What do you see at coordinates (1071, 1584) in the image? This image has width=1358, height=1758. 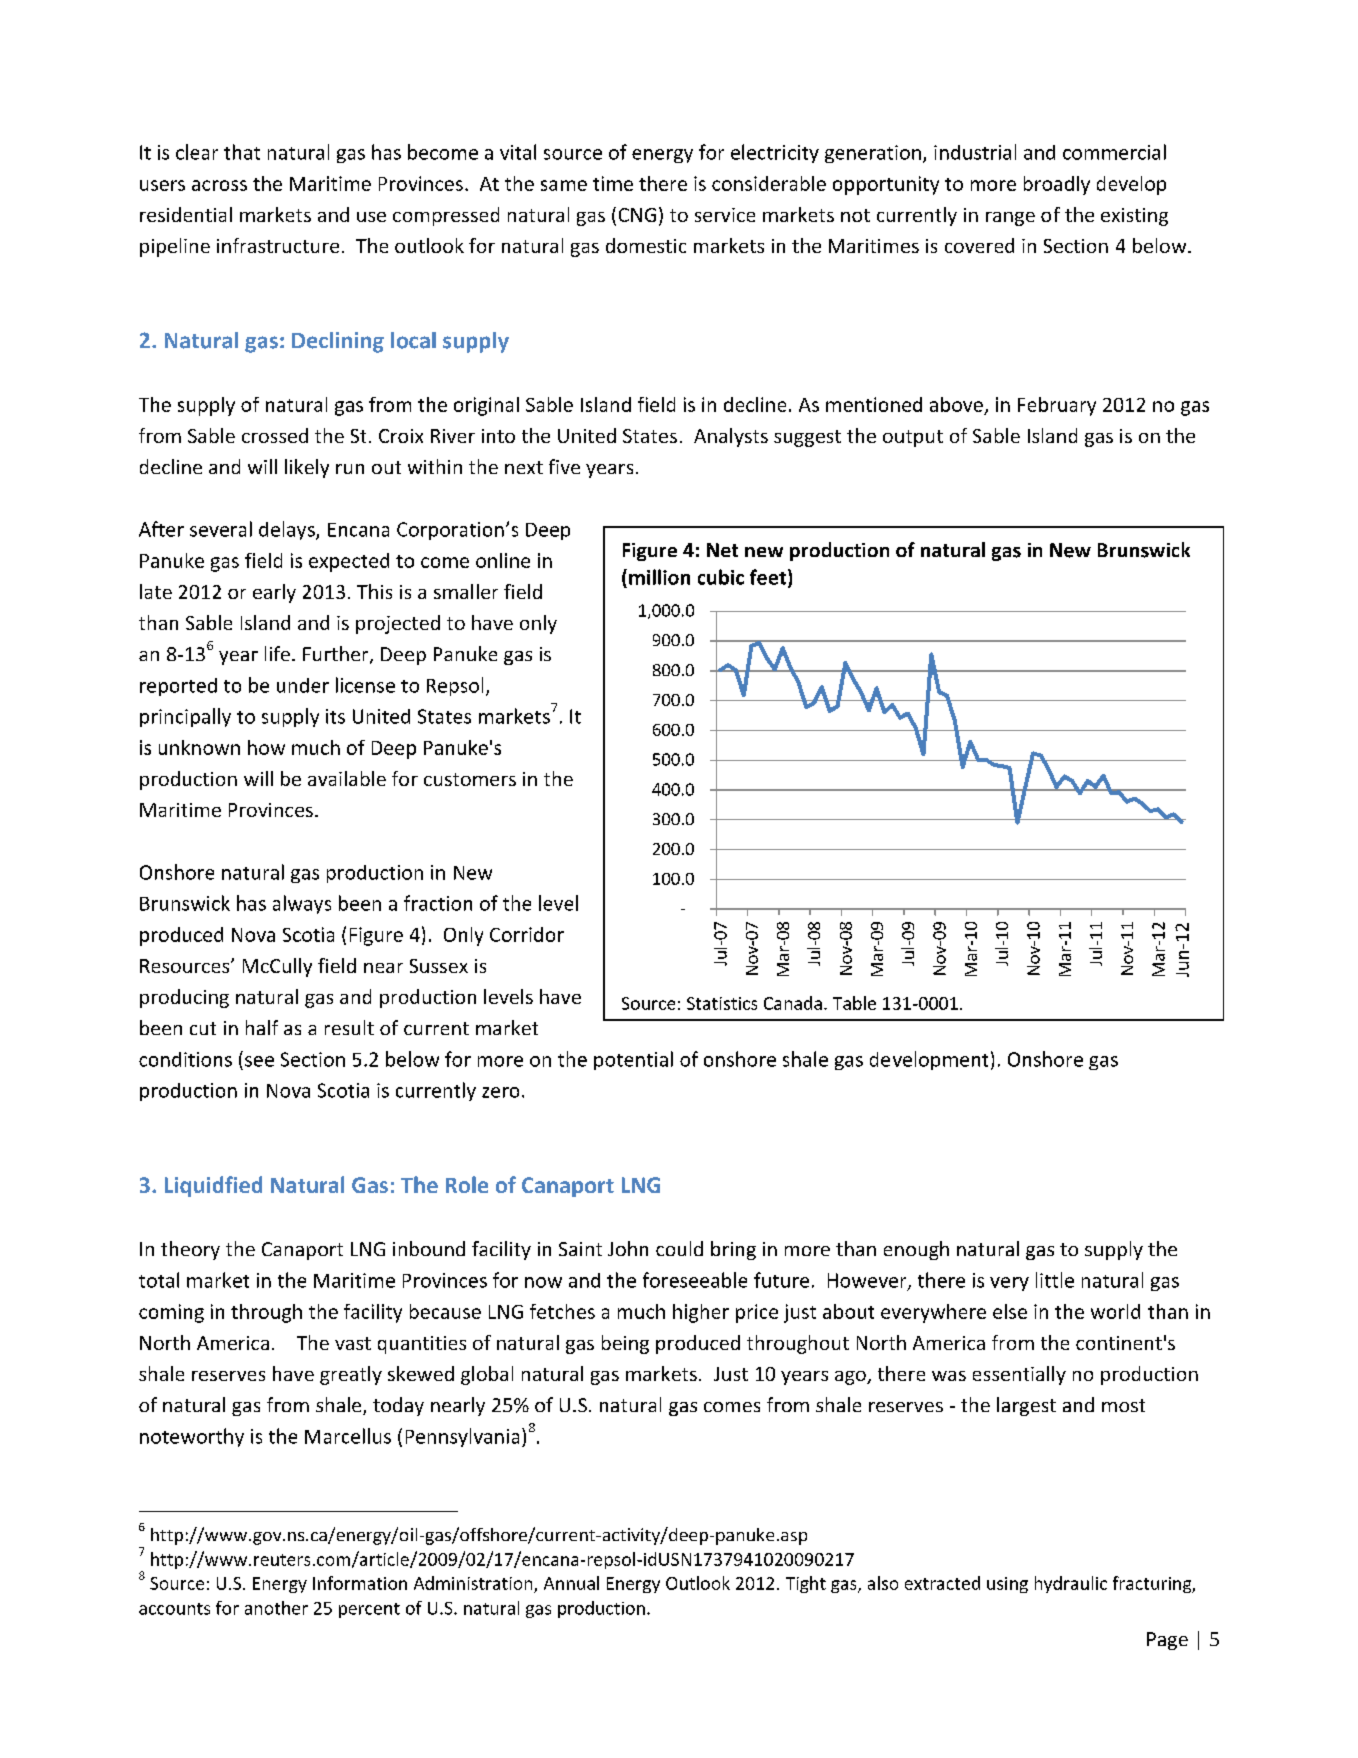 I see `hydraulic` at bounding box center [1071, 1584].
